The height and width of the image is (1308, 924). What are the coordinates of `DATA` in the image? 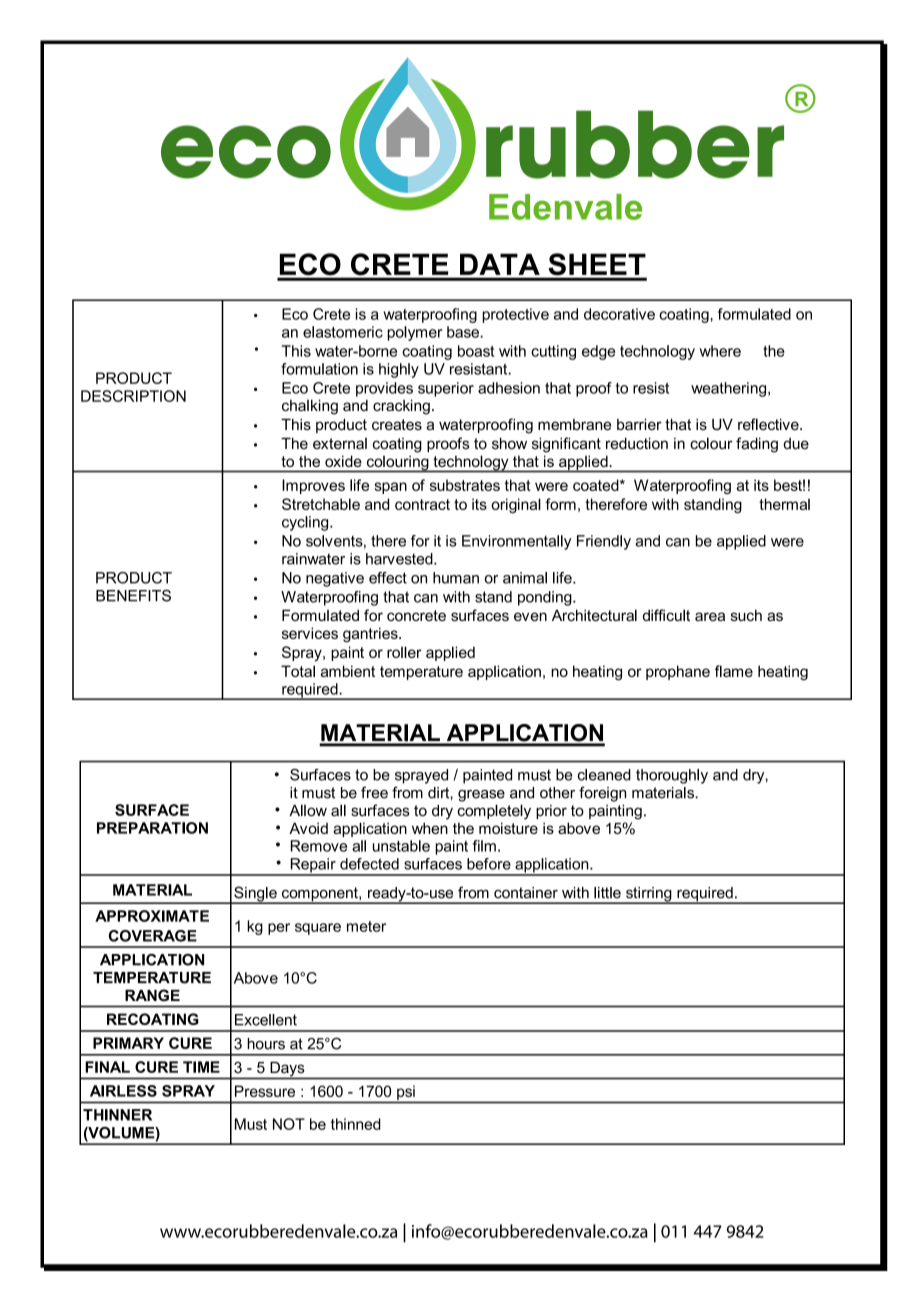 It's located at (500, 264).
